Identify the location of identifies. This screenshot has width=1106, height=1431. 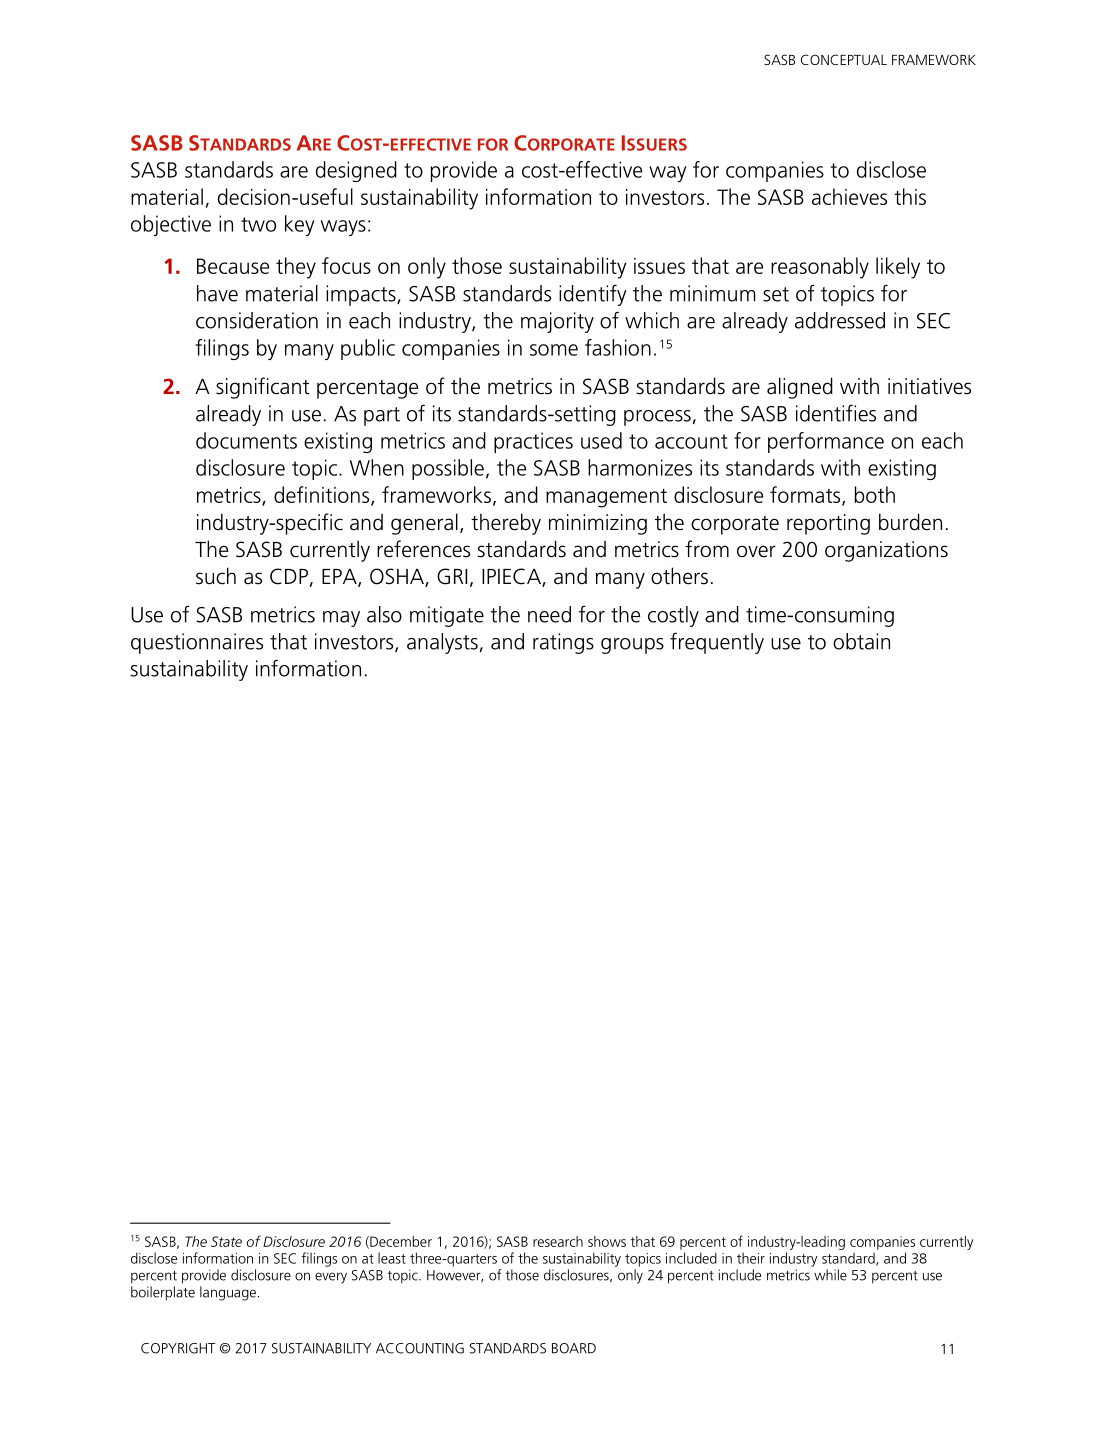
(836, 413).
